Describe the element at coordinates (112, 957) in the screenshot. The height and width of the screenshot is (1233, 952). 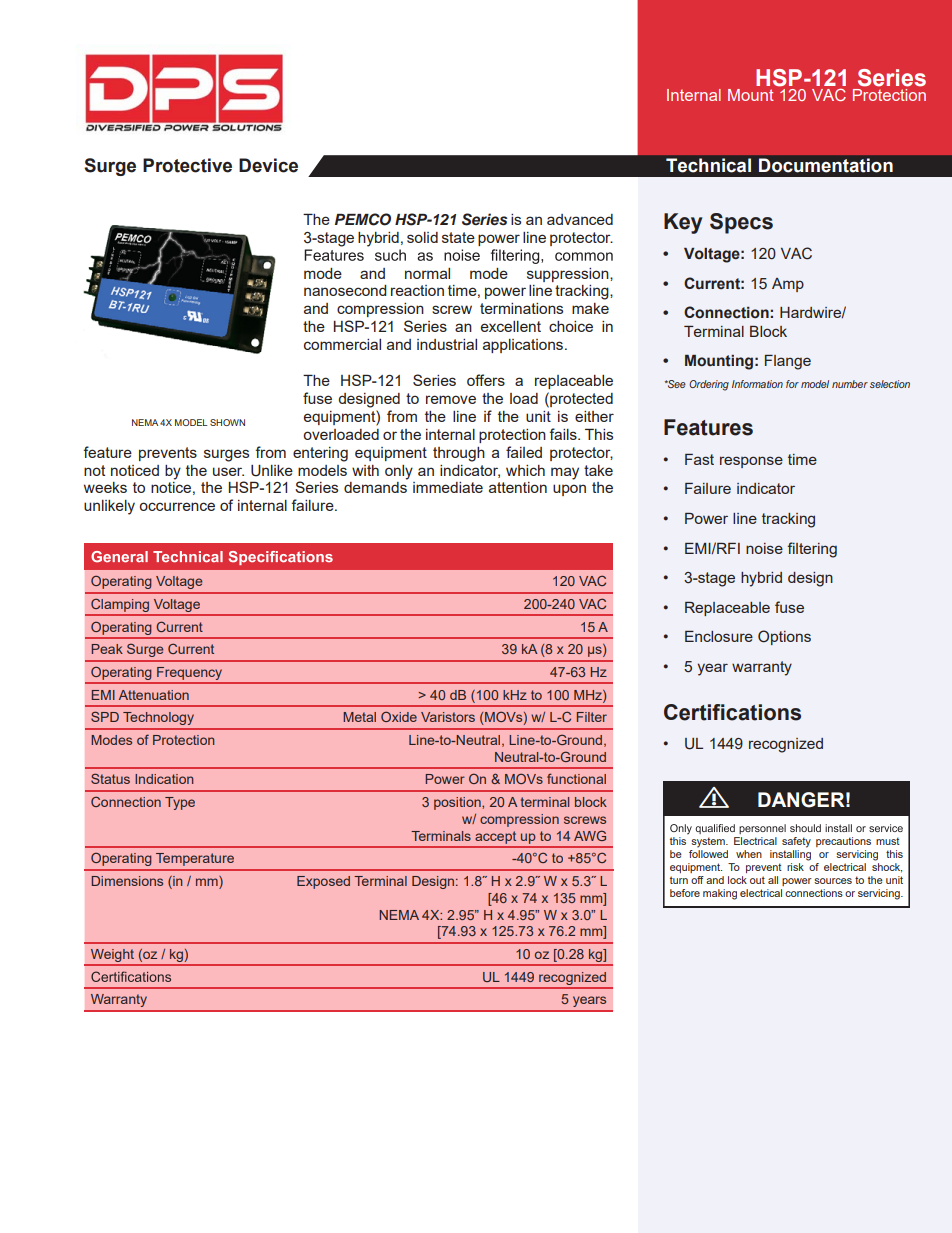
I see `Weight` at that location.
